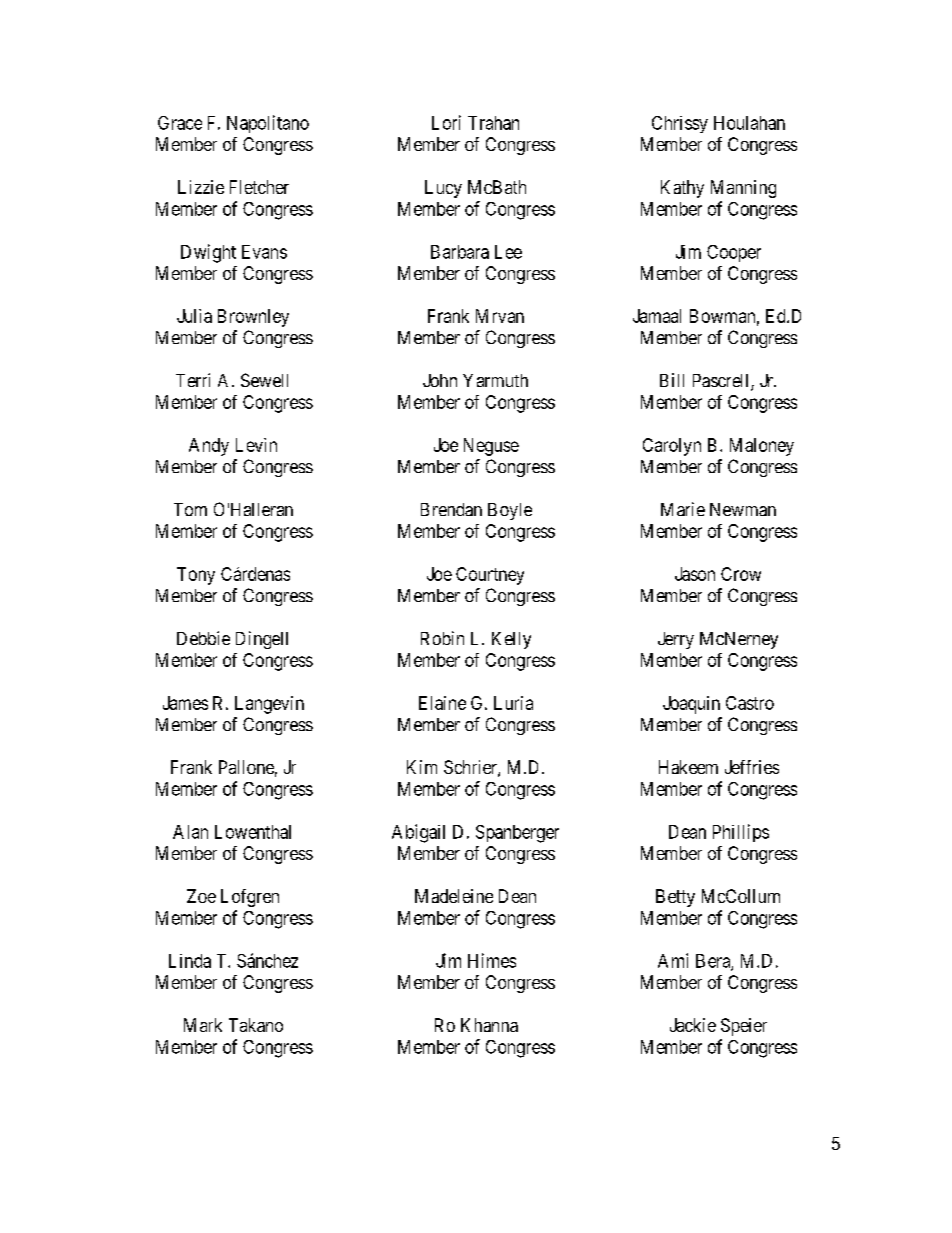 The width and height of the image is (952, 1233). I want to click on Chrissy, so click(680, 124).
